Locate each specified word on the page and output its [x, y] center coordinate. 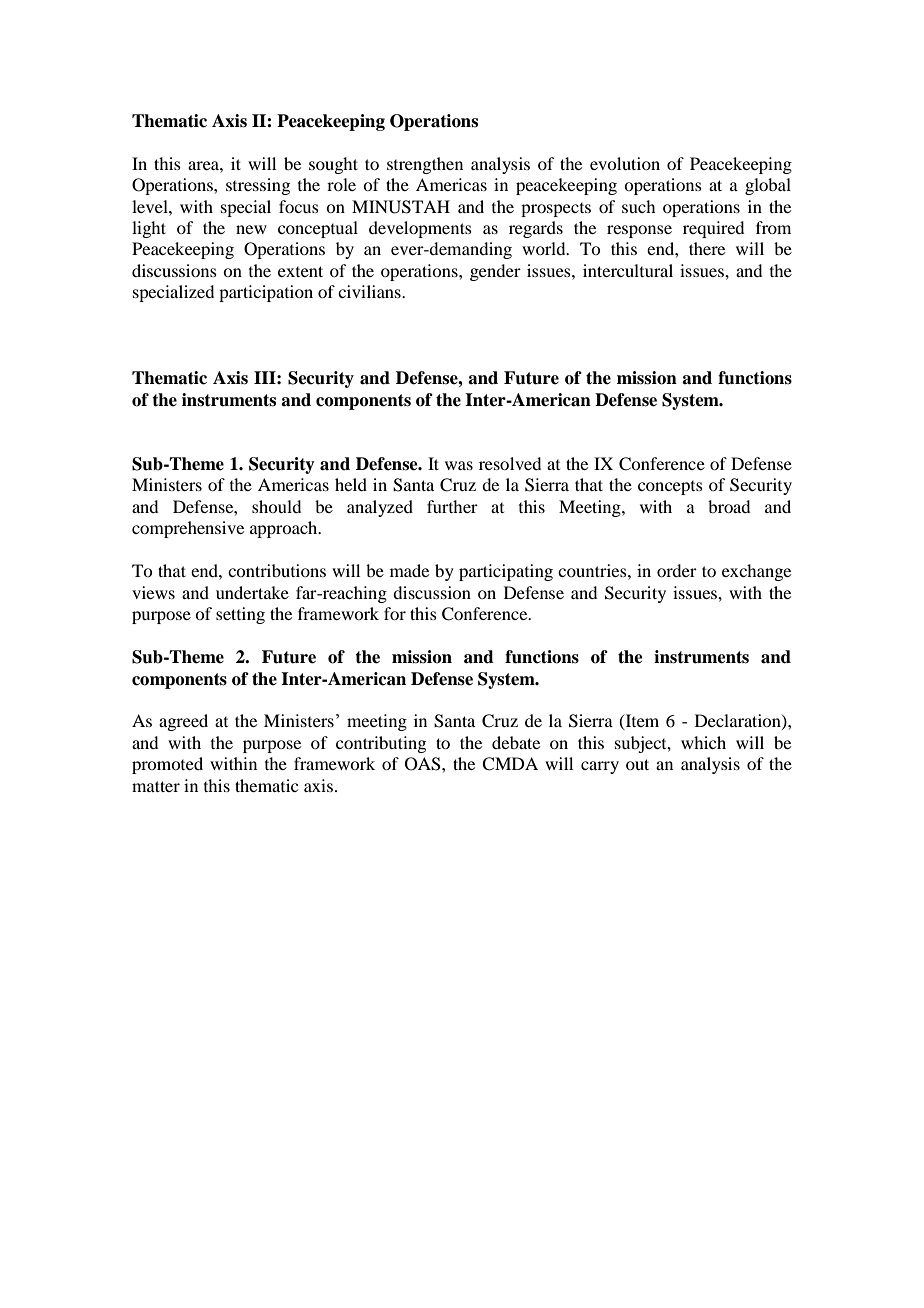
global [768, 186]
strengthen [425, 165]
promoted [167, 765]
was [459, 465]
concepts [670, 488]
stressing [258, 186]
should [276, 506]
